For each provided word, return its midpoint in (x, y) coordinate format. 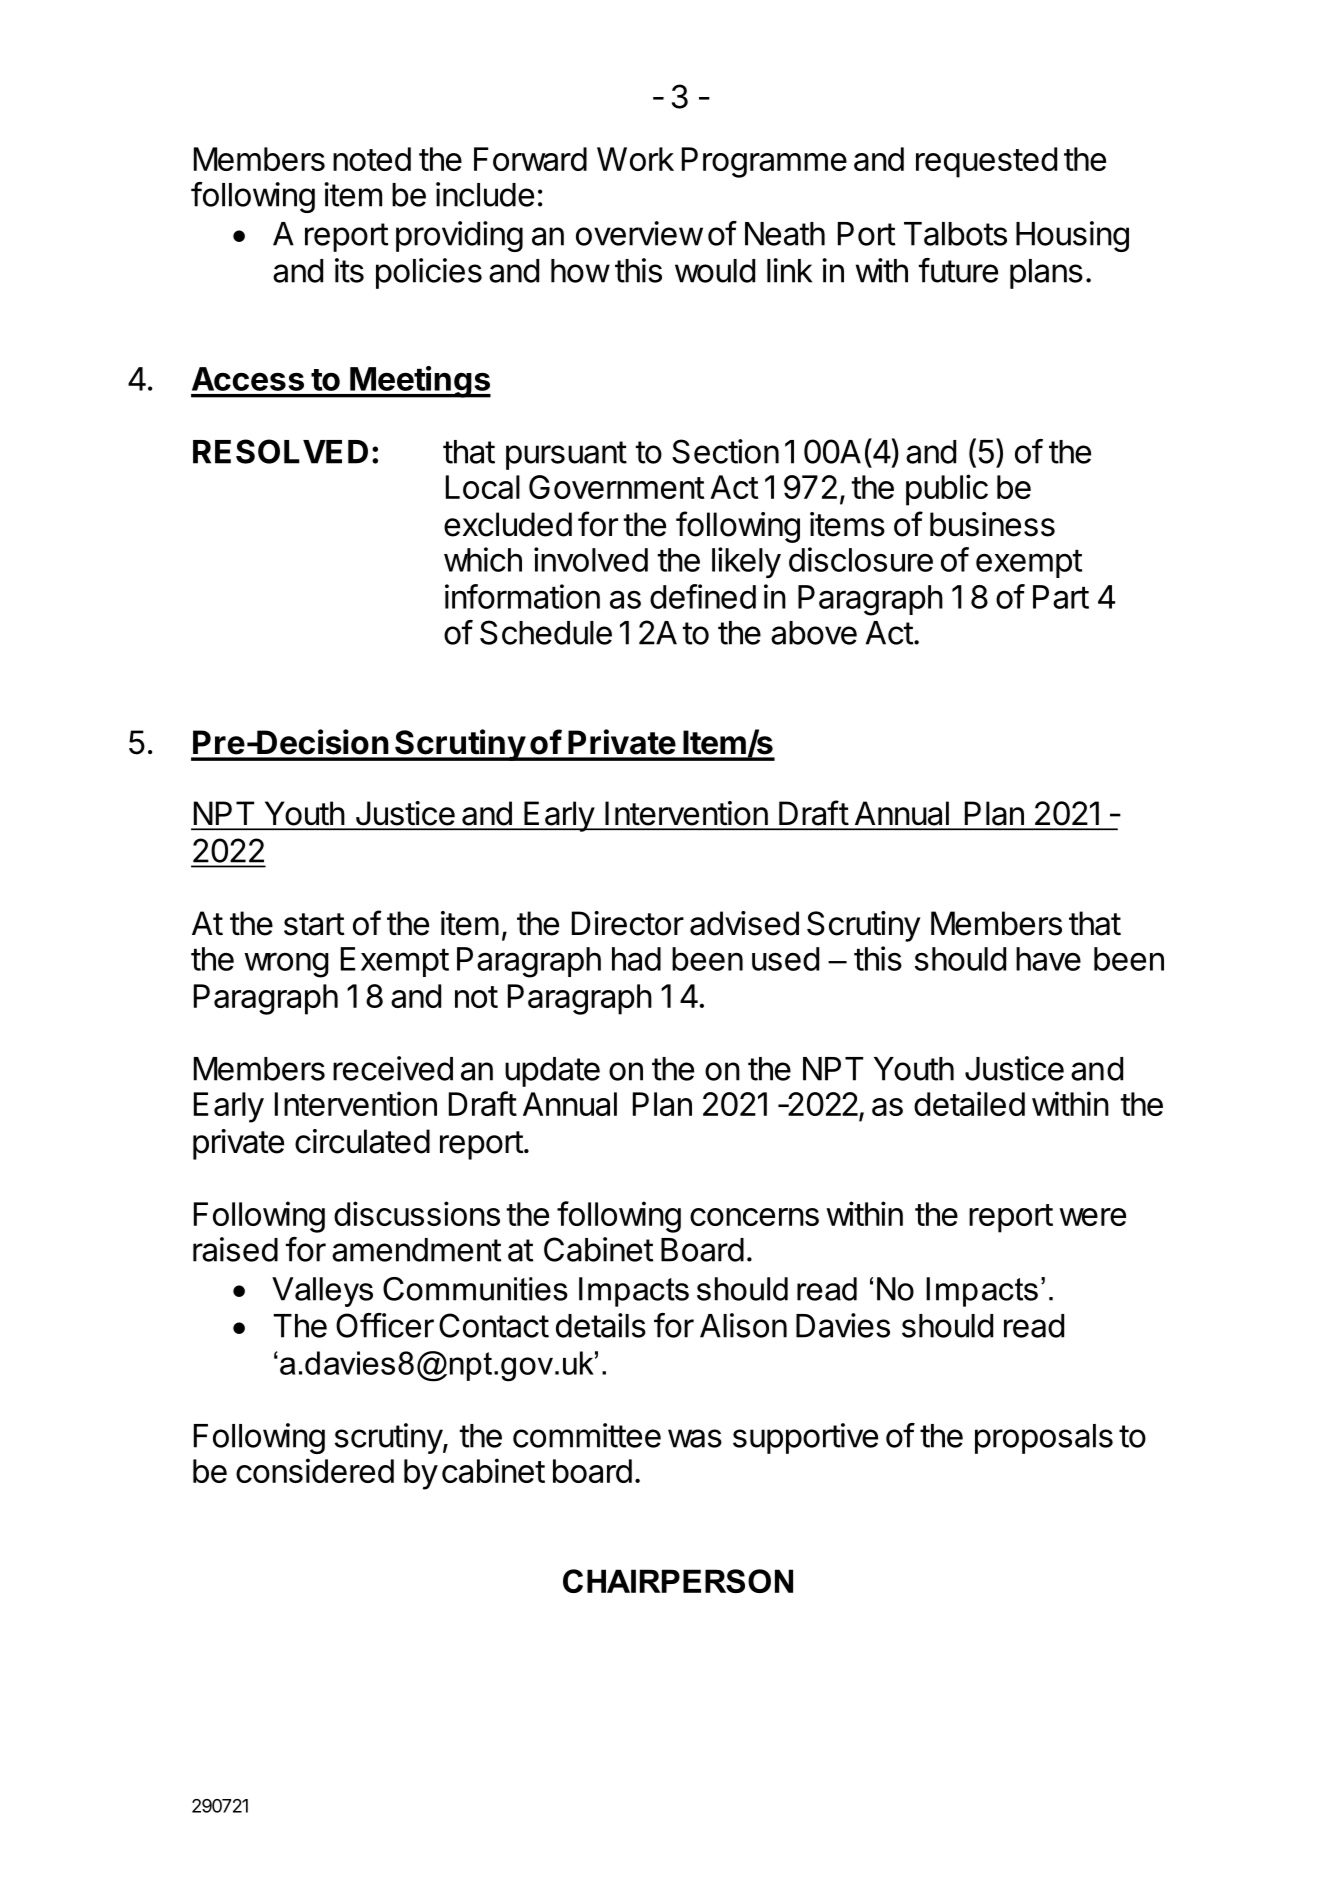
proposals (1044, 1439)
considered (315, 1470)
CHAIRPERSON (678, 1581)
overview (639, 233)
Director (628, 923)
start (314, 924)
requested (986, 162)
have (1048, 959)
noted (372, 159)
